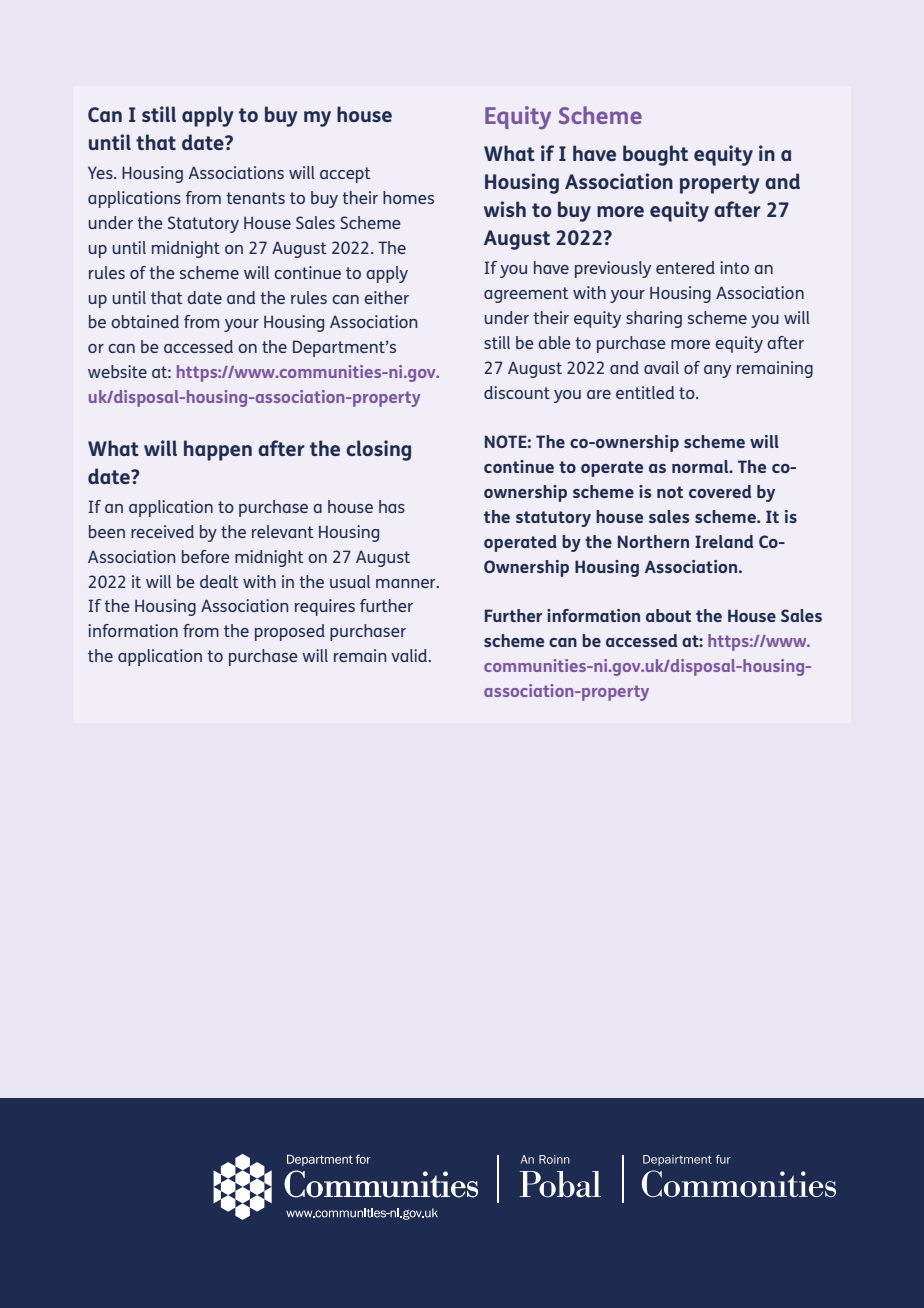 This screenshot has height=1308, width=924. What do you see at coordinates (645, 392) in the screenshot?
I see `entitled` at bounding box center [645, 392].
